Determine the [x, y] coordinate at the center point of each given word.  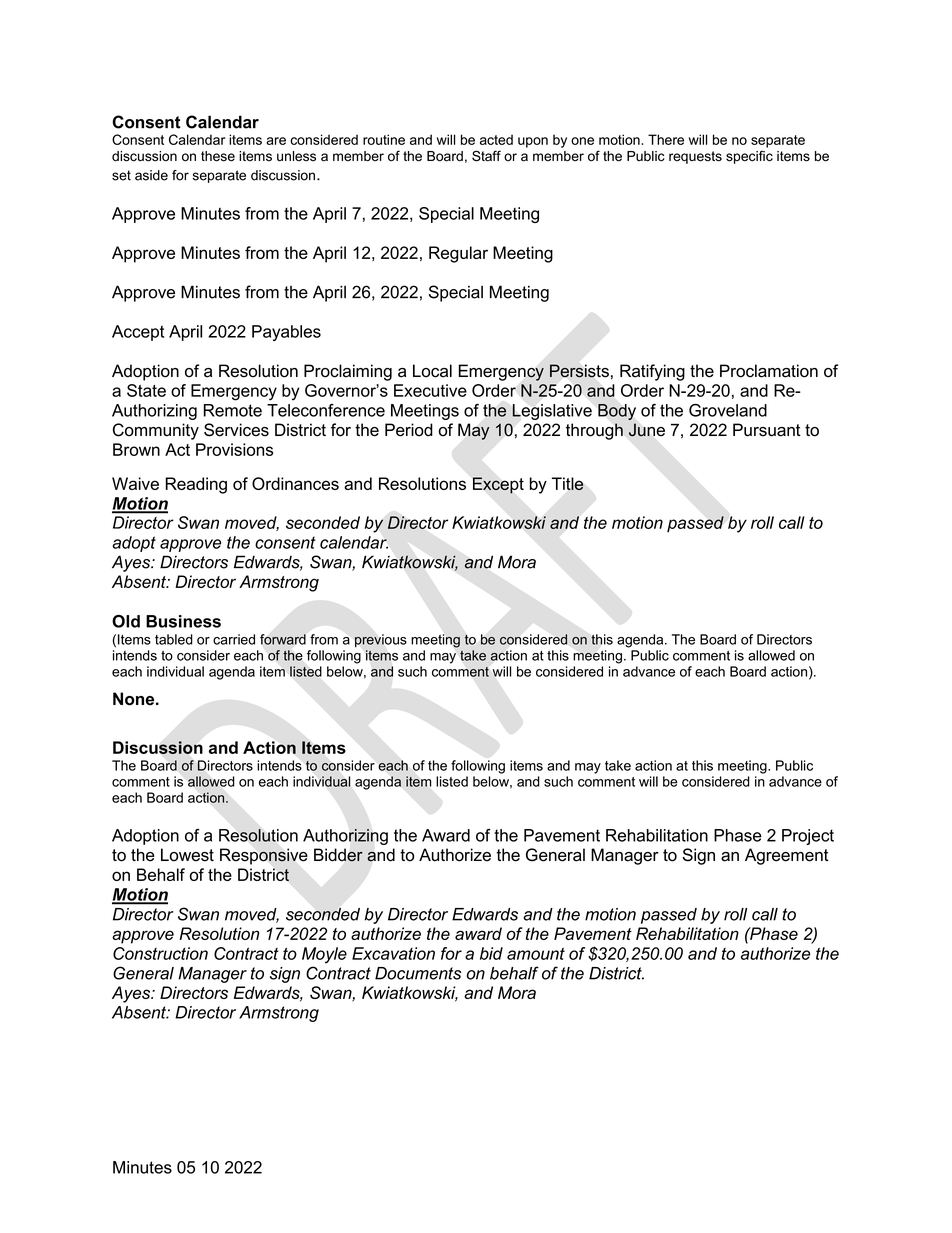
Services [236, 430]
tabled [174, 639]
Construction [160, 953]
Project [808, 837]
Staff [486, 156]
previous [381, 640]
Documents [418, 973]
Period [409, 430]
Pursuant [767, 430]
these [218, 156]
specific [749, 157]
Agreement [787, 856]
